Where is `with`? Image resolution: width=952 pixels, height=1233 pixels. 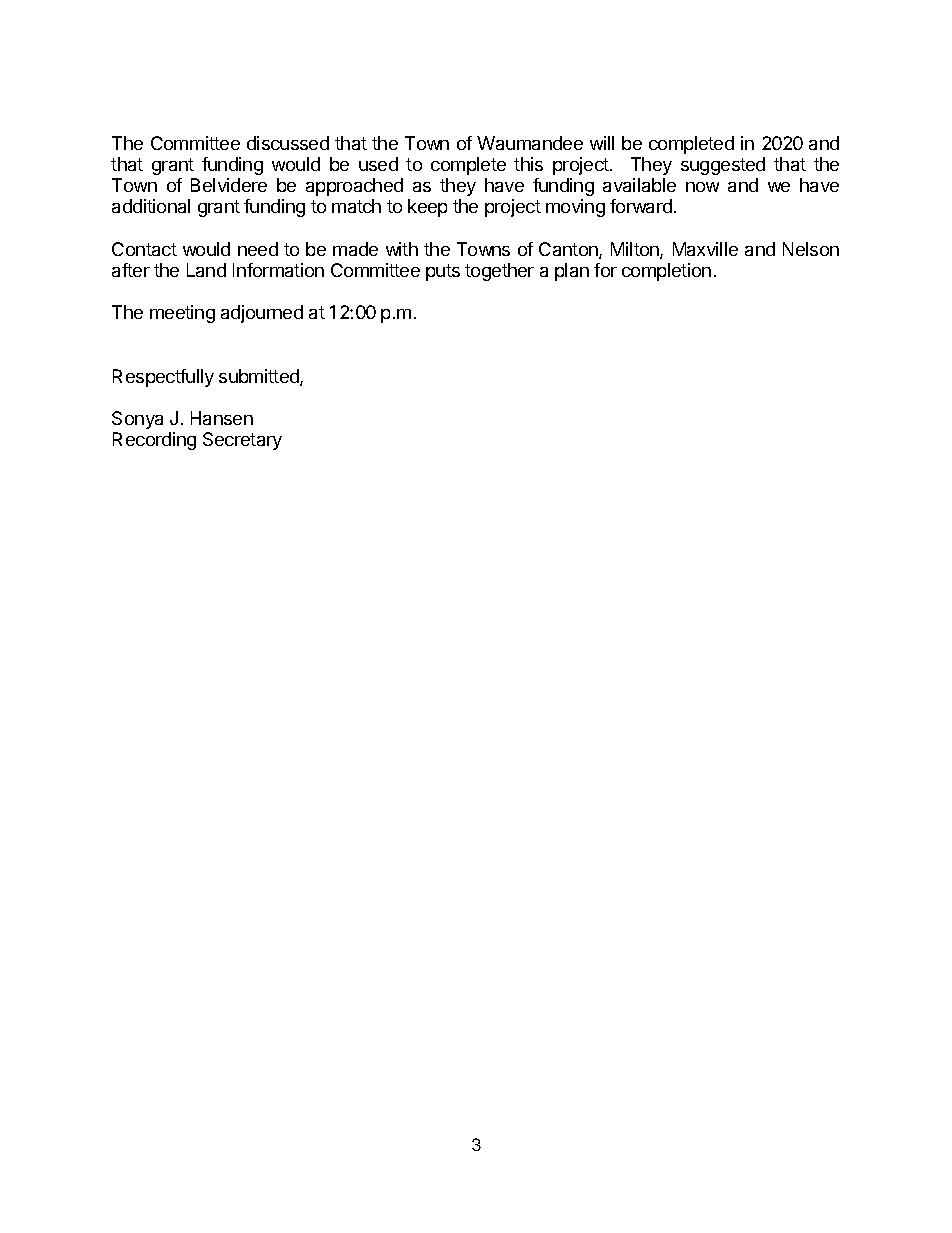 with is located at coordinates (402, 249).
